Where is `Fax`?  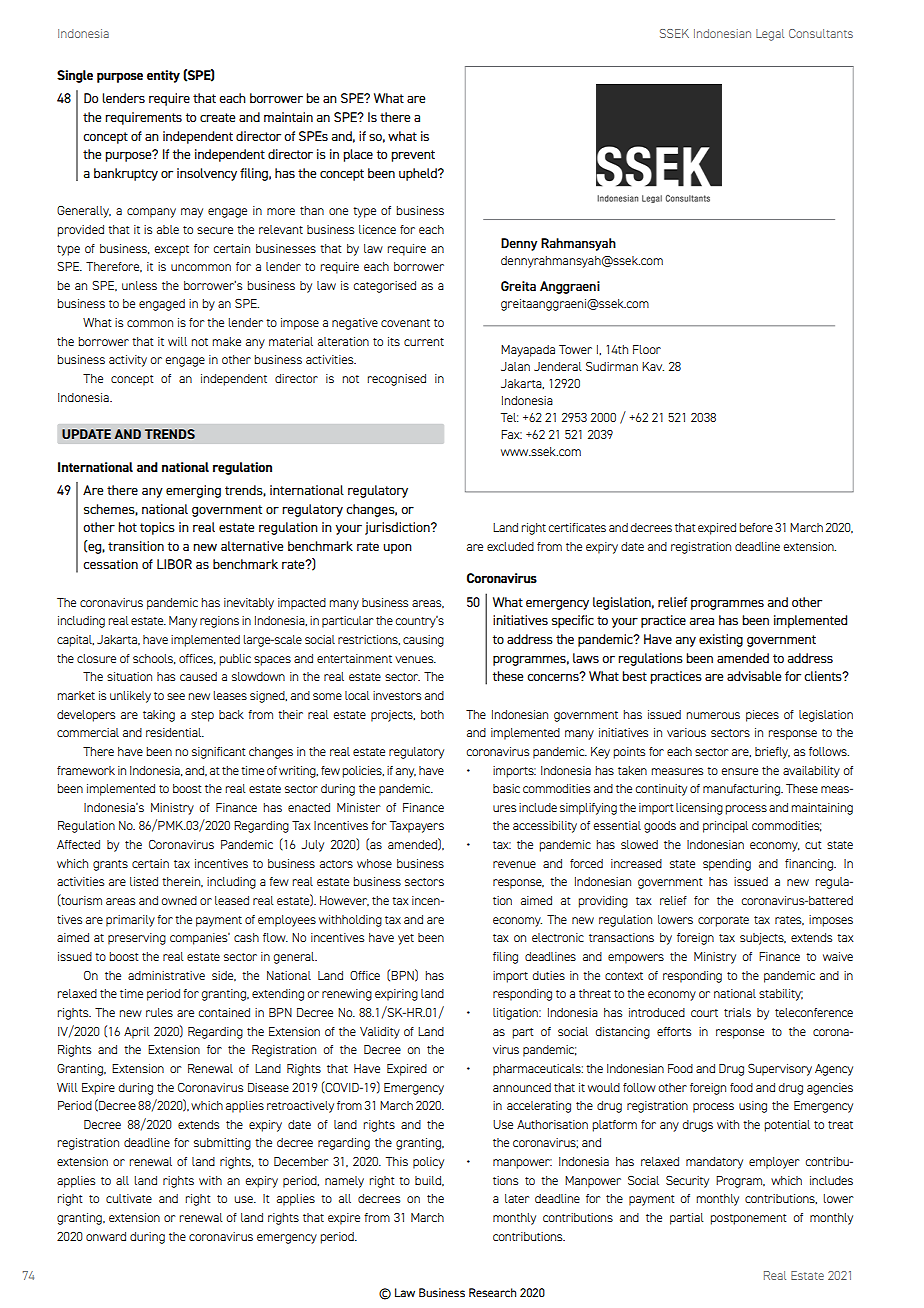
Fax is located at coordinates (511, 434).
